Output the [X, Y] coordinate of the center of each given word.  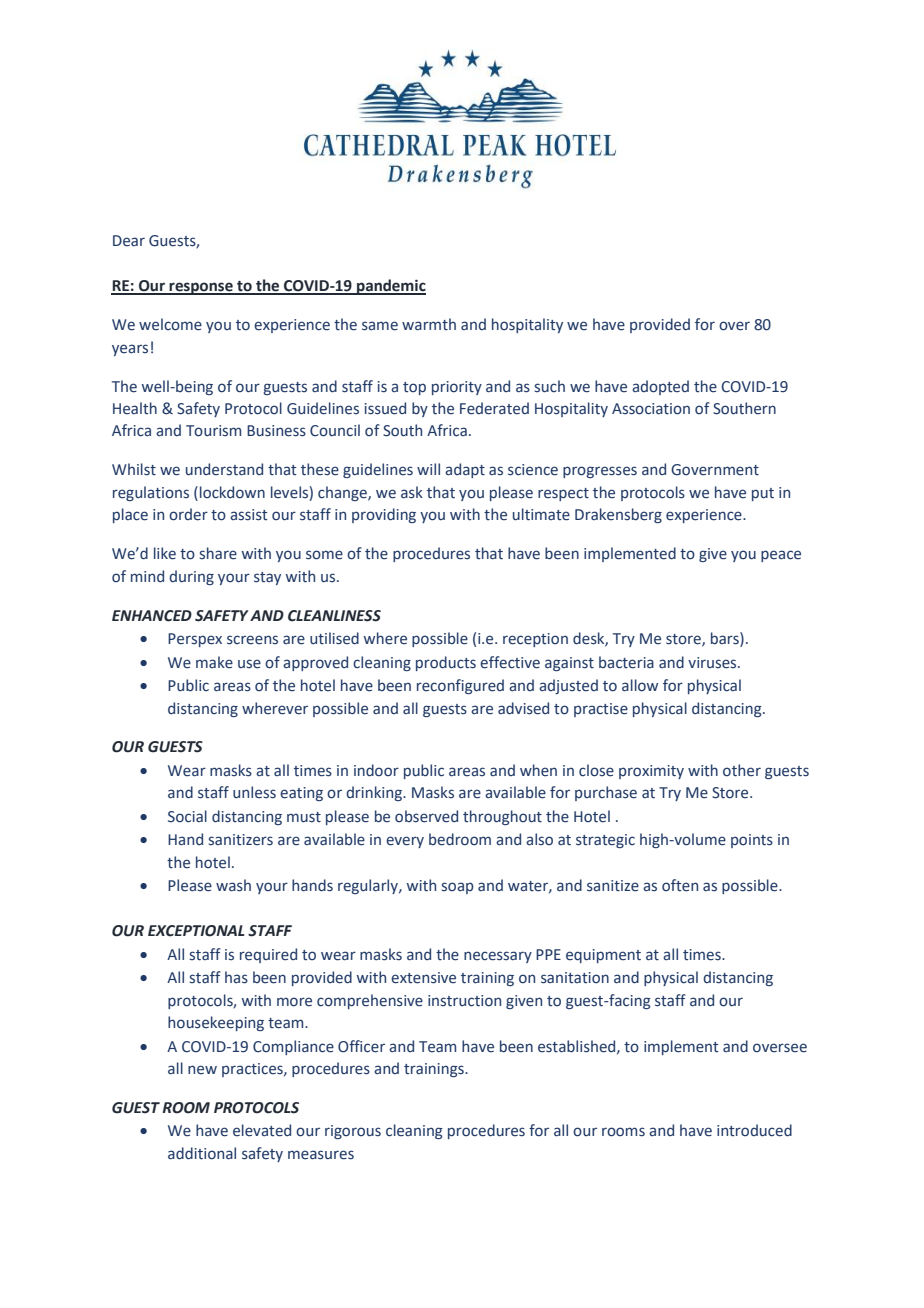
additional [202, 1153]
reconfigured [460, 686]
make [214, 662]
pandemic [390, 287]
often [680, 885]
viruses [713, 663]
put [763, 494]
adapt [465, 470]
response [201, 288]
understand [224, 469]
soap [457, 888]
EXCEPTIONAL [196, 931]
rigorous [353, 1132]
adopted [660, 387]
